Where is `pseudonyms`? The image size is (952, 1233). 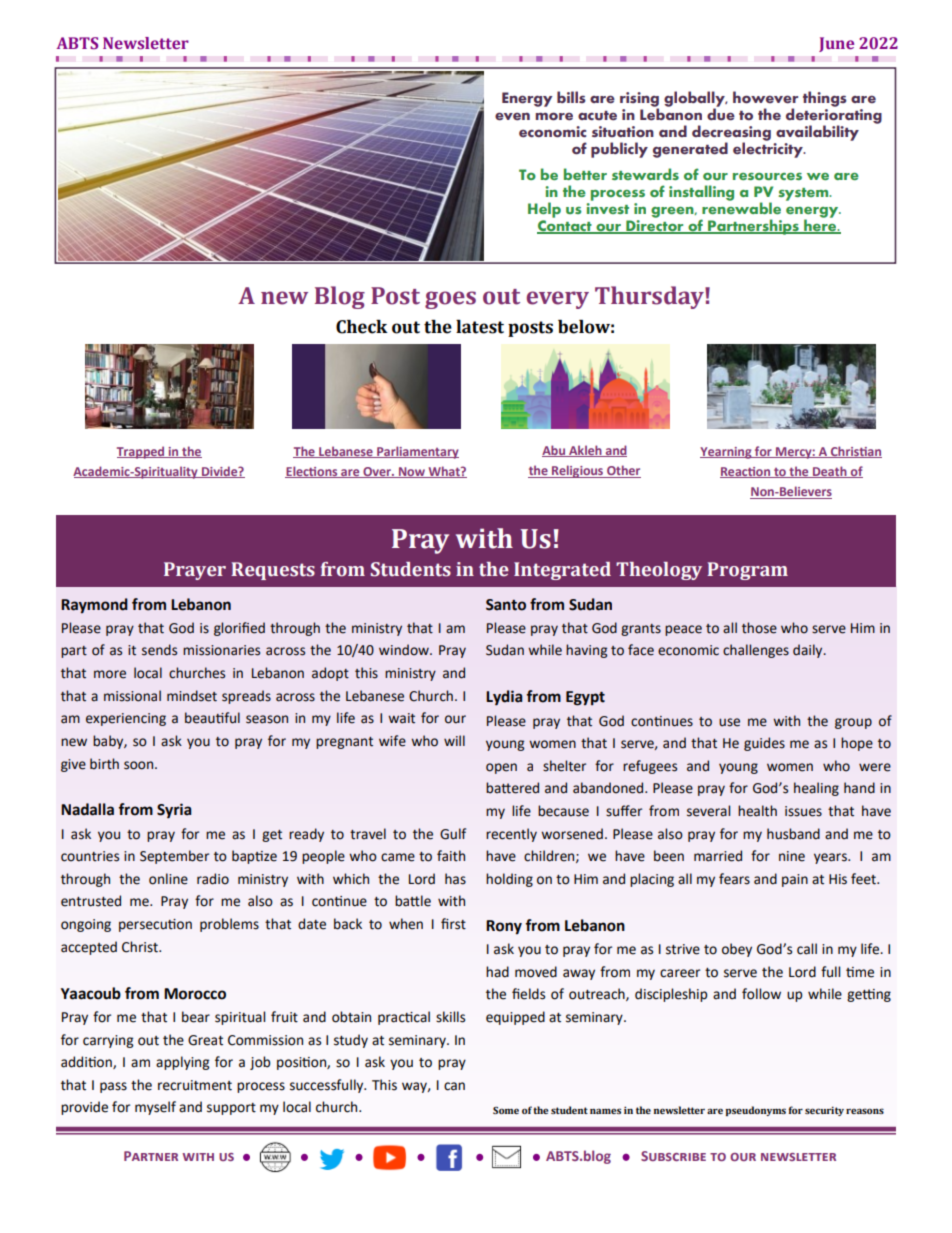 pseudonyms is located at coordinates (756, 1111).
